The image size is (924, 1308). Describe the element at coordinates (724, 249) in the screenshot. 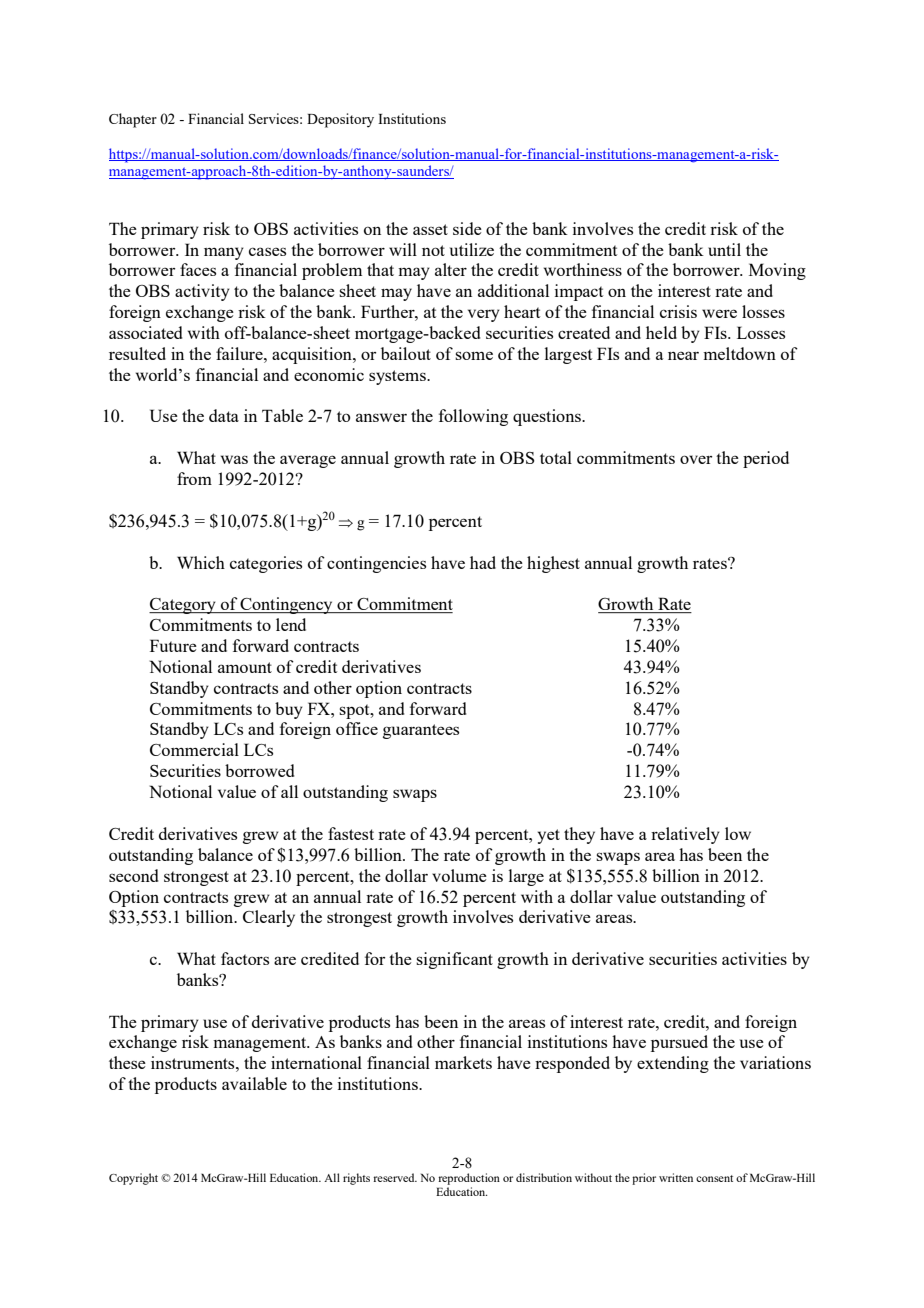

I see `until` at that location.
